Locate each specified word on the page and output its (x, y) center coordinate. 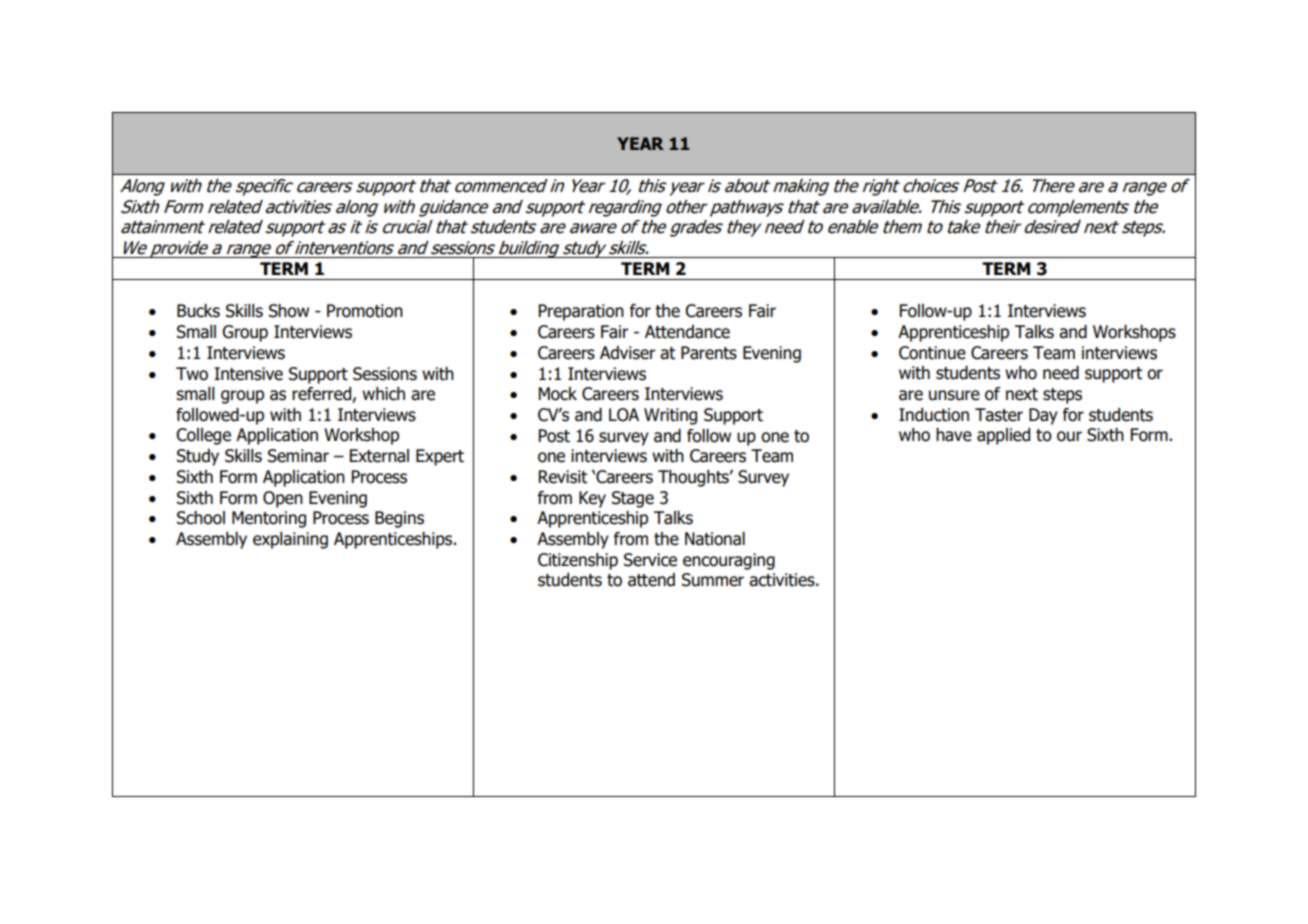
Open (283, 499)
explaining (290, 540)
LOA (624, 415)
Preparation (581, 312)
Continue (932, 353)
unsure (954, 395)
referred (322, 395)
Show (289, 311)
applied (1003, 436)
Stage (633, 499)
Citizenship (578, 561)
